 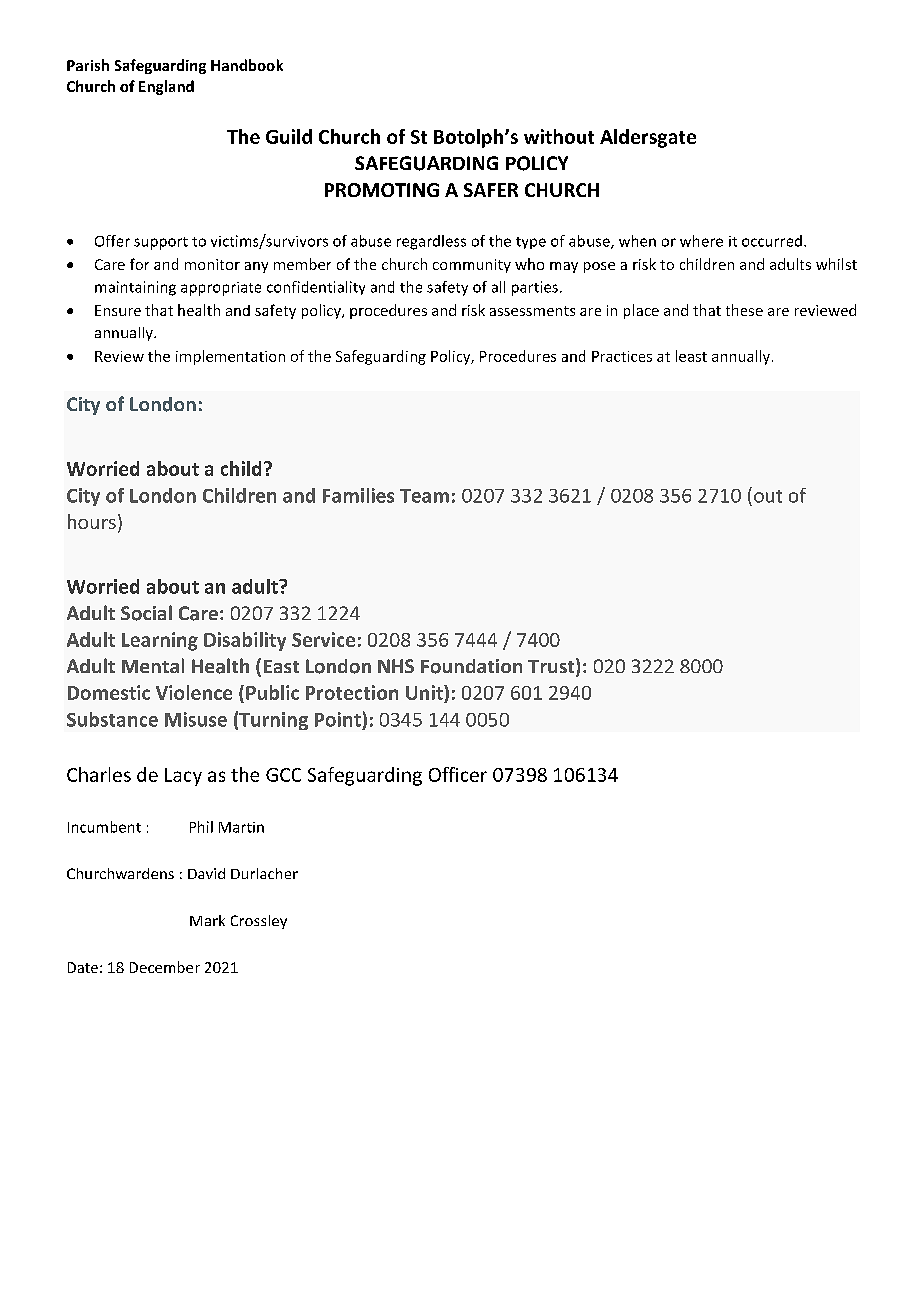 I want to click on England, so click(x=166, y=87).
